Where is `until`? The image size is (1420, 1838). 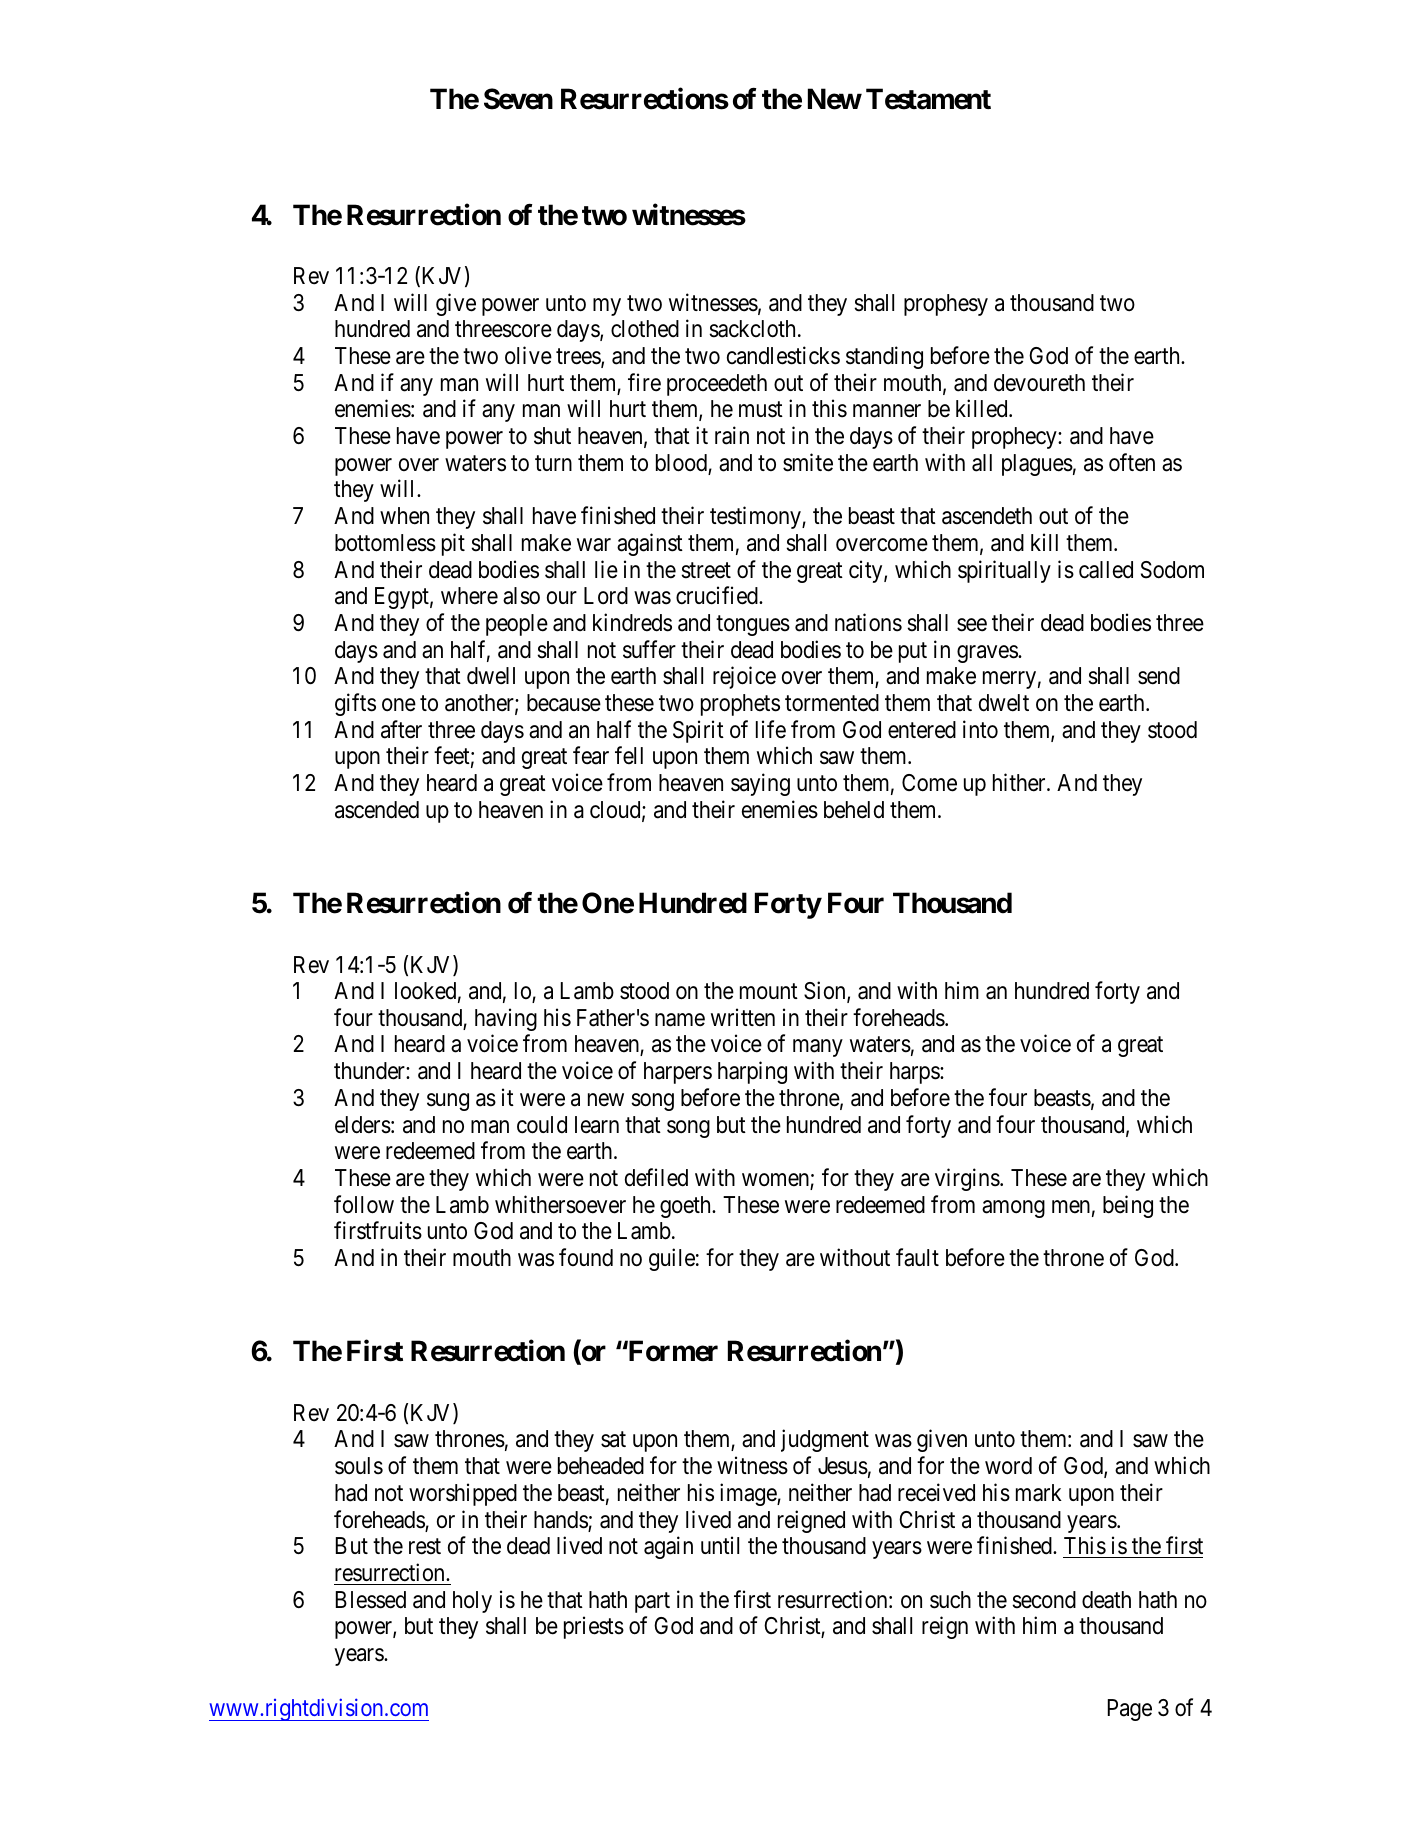
until is located at coordinates (720, 1545).
